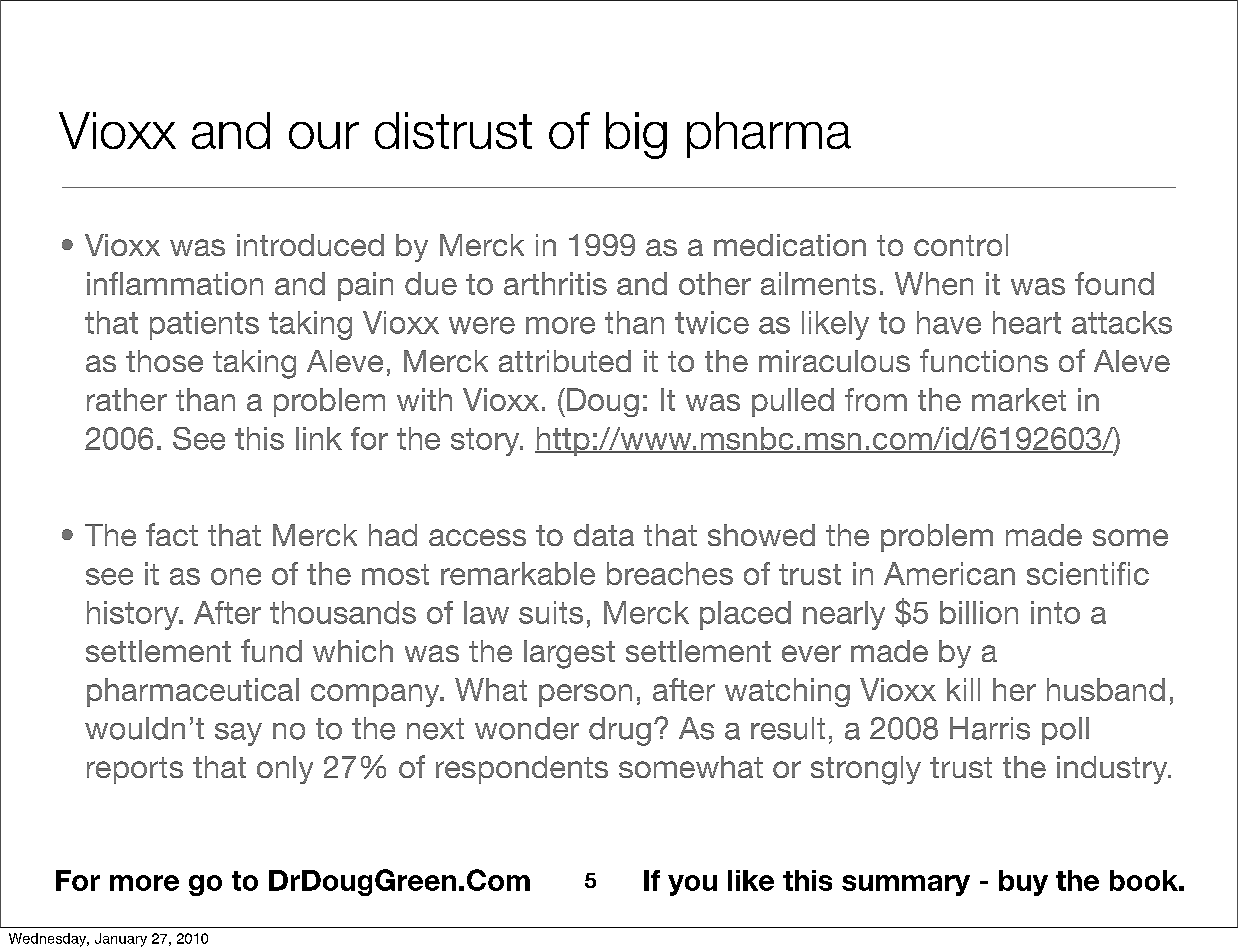  Describe the element at coordinates (569, 654) in the screenshot. I see `largest` at that location.
